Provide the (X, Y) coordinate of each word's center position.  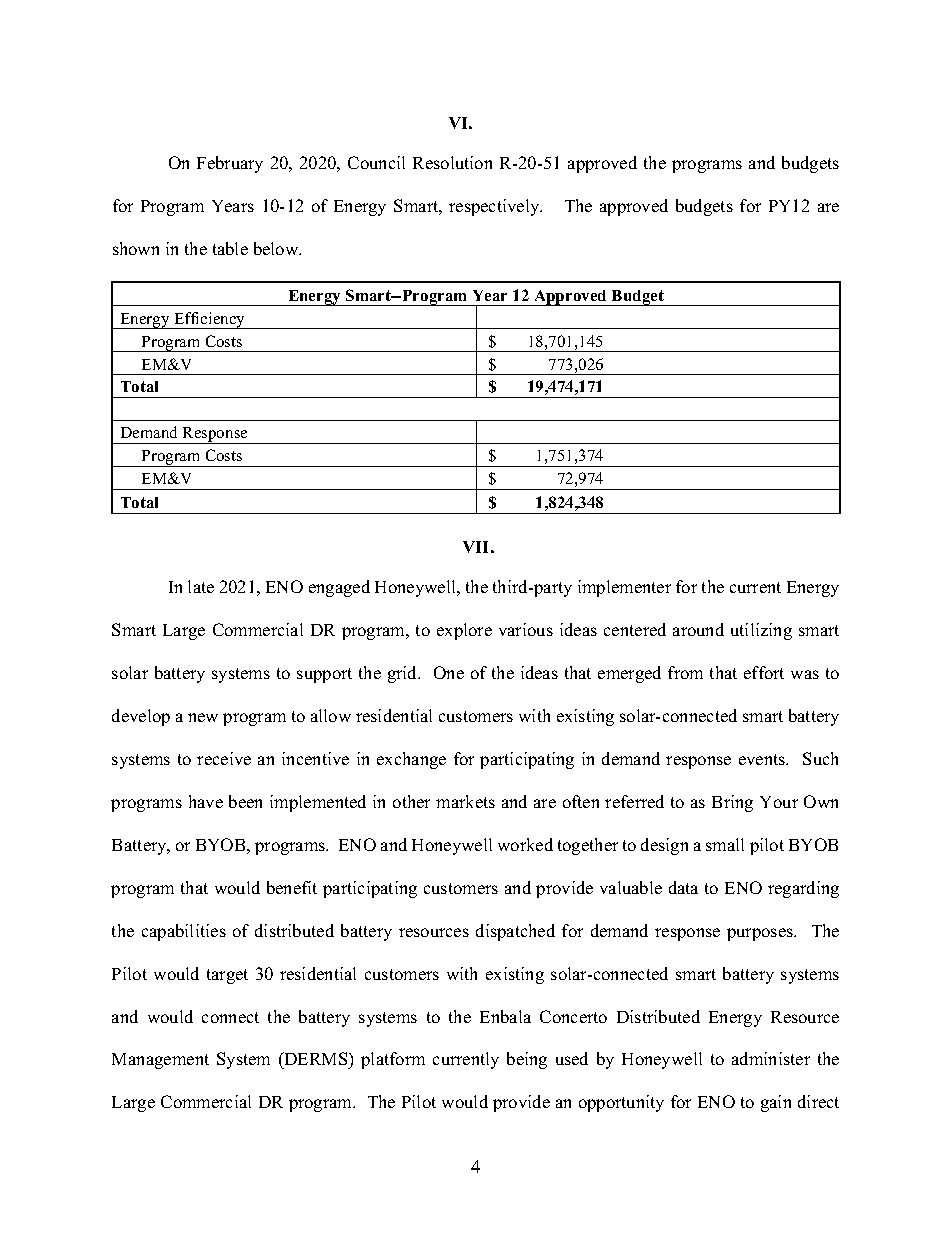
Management (160, 1061)
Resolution (452, 162)
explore (464, 631)
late (201, 586)
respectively (495, 207)
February (230, 164)
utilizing (761, 631)
